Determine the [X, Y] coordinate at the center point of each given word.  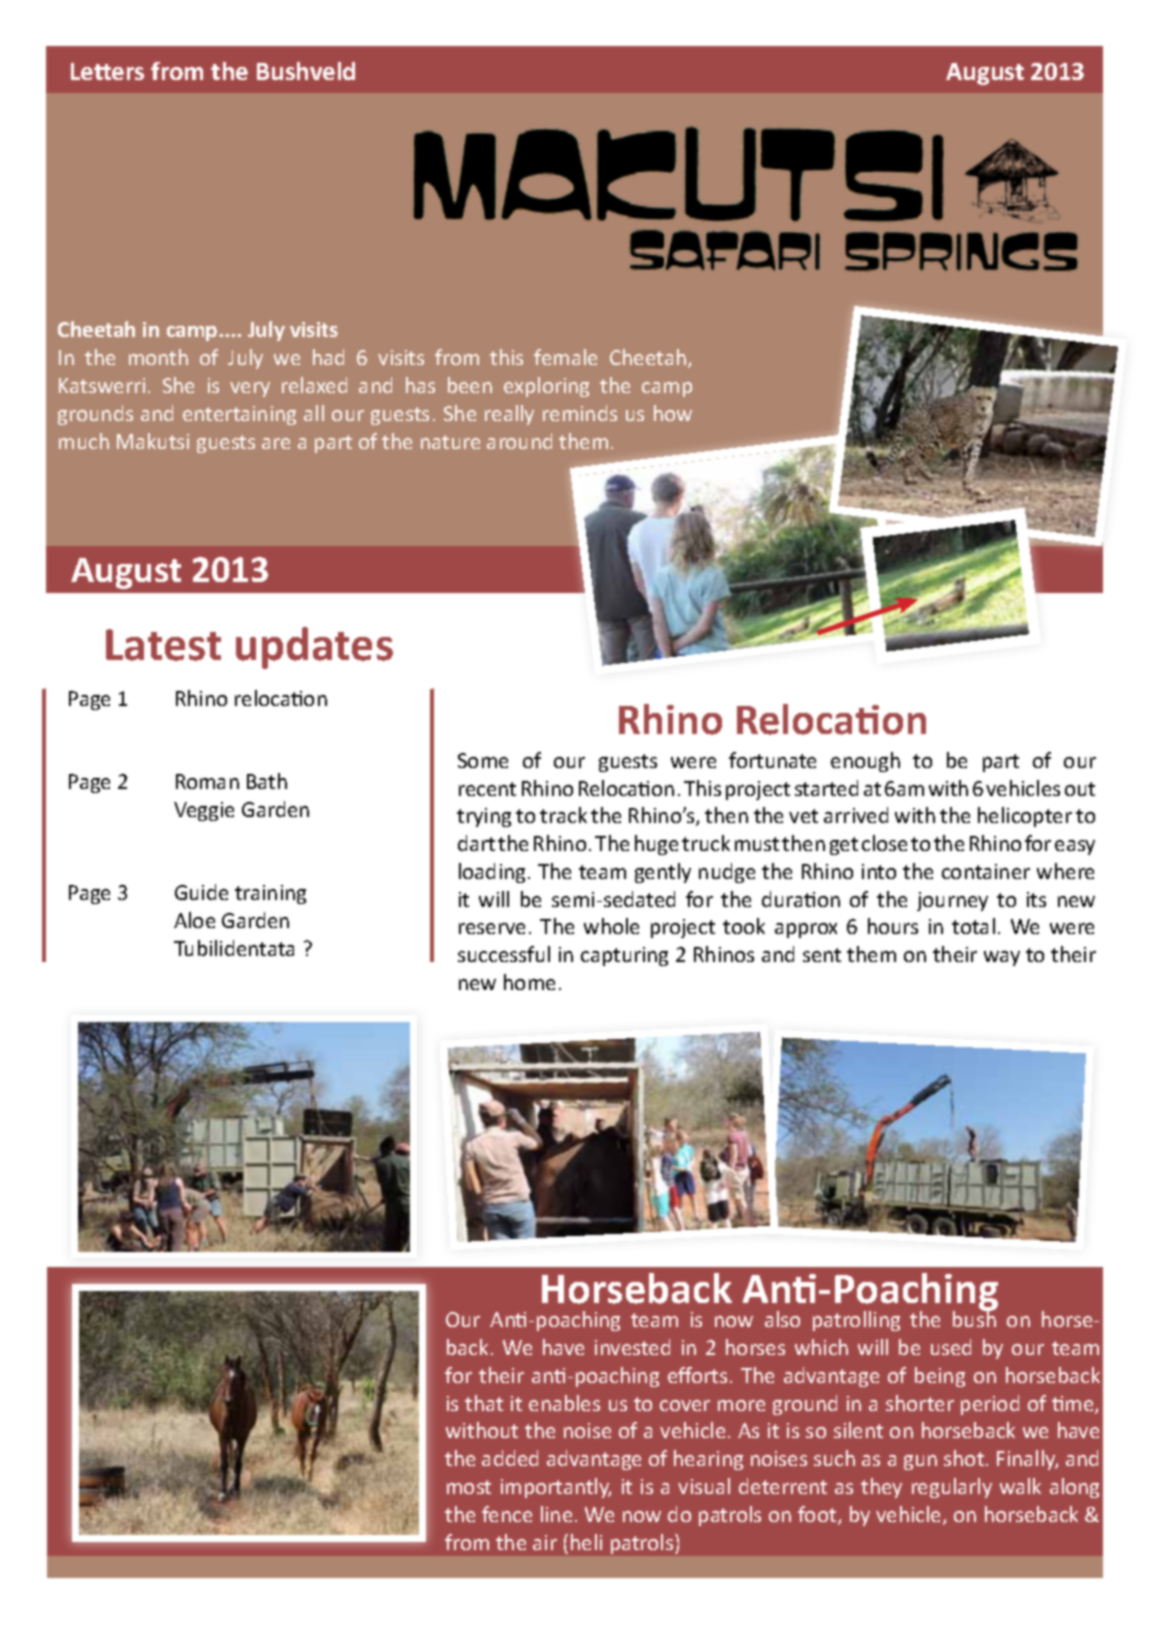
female [565, 357]
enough [865, 762]
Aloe [194, 920]
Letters [107, 71]
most [469, 1487]
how [673, 413]
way [1002, 958]
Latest [163, 645]
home [529, 982]
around [519, 441]
